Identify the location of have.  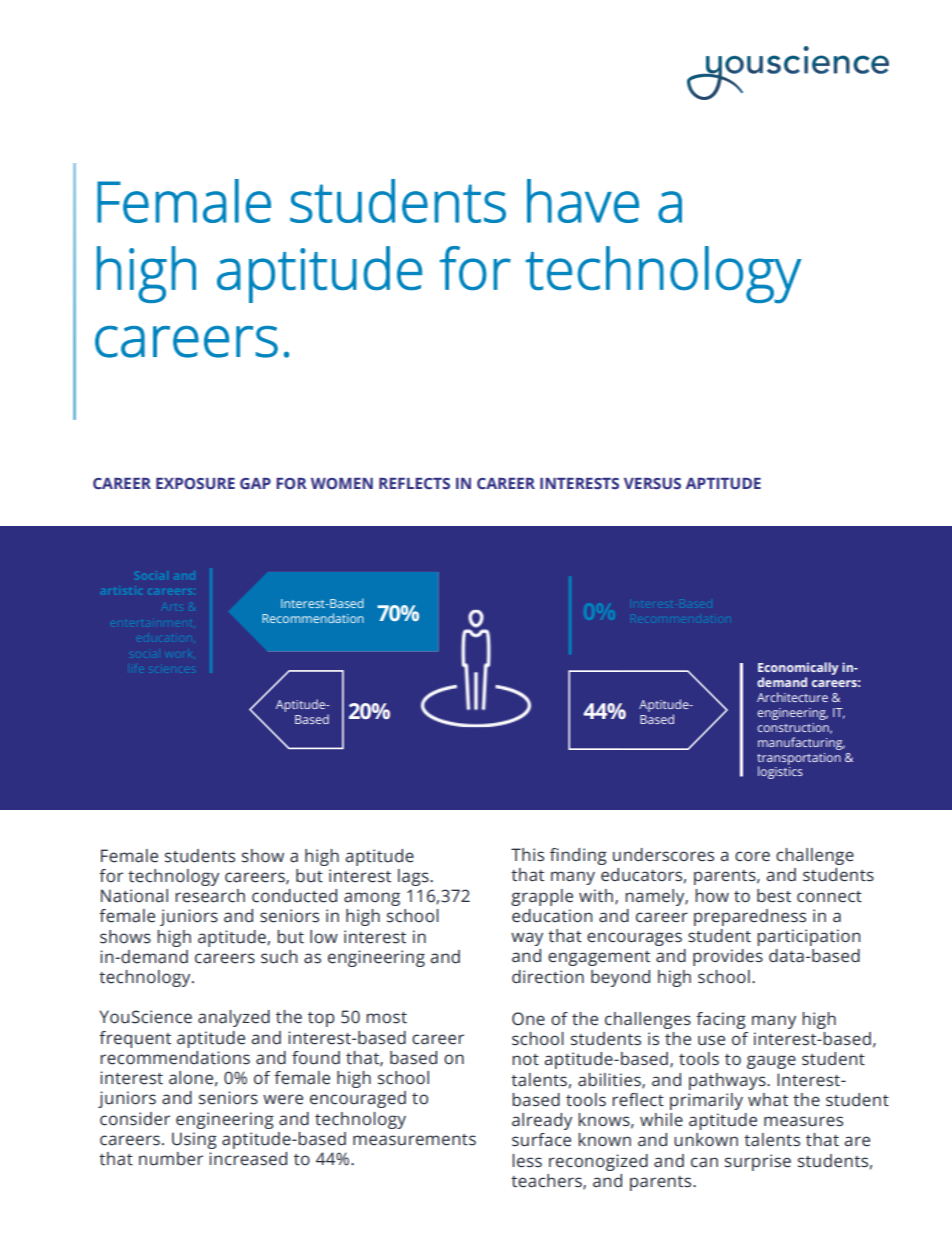
(583, 201).
